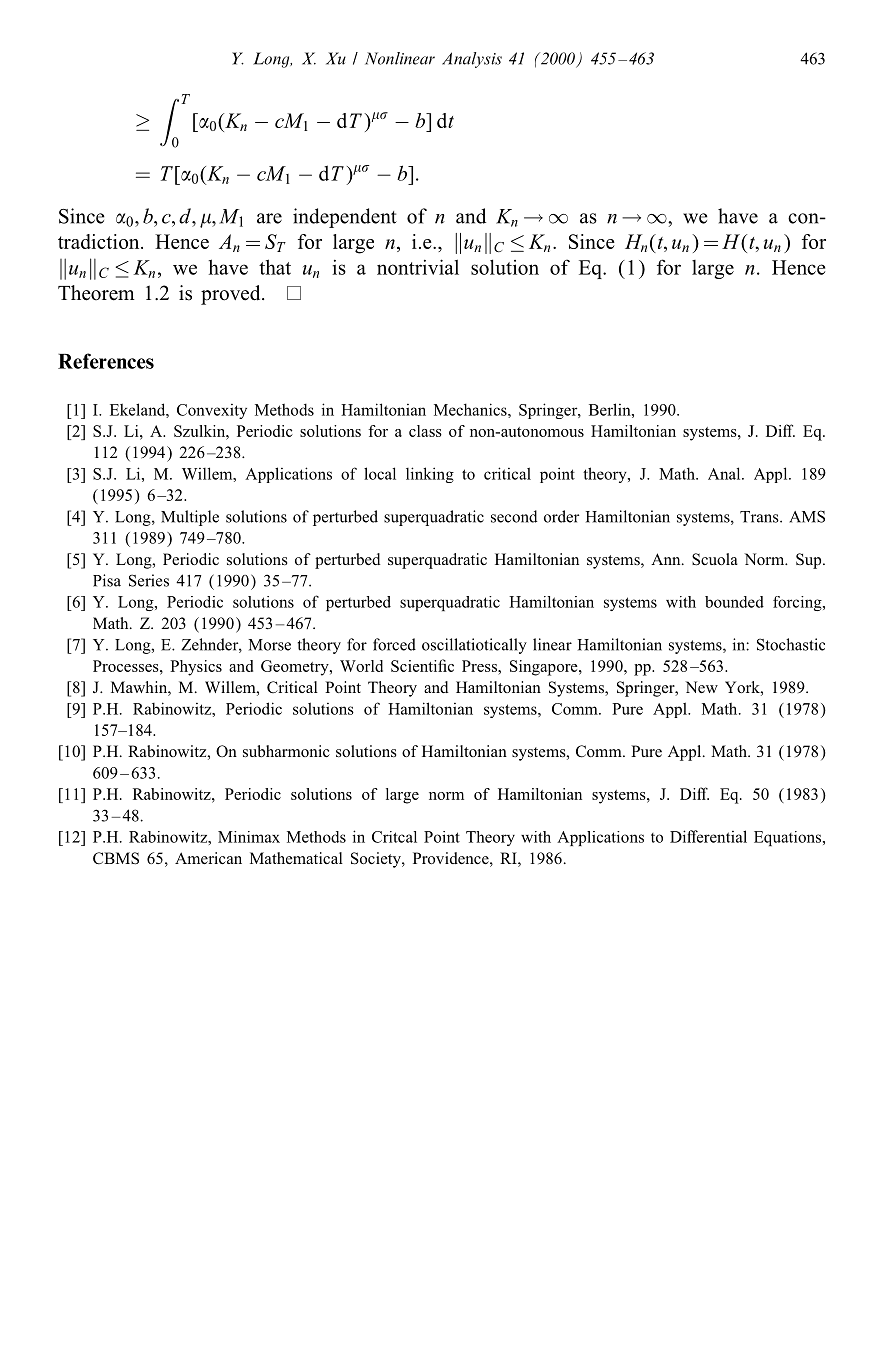 This image has width=874, height=1372. What do you see at coordinates (394, 837) in the image?
I see `Critcal` at bounding box center [394, 837].
